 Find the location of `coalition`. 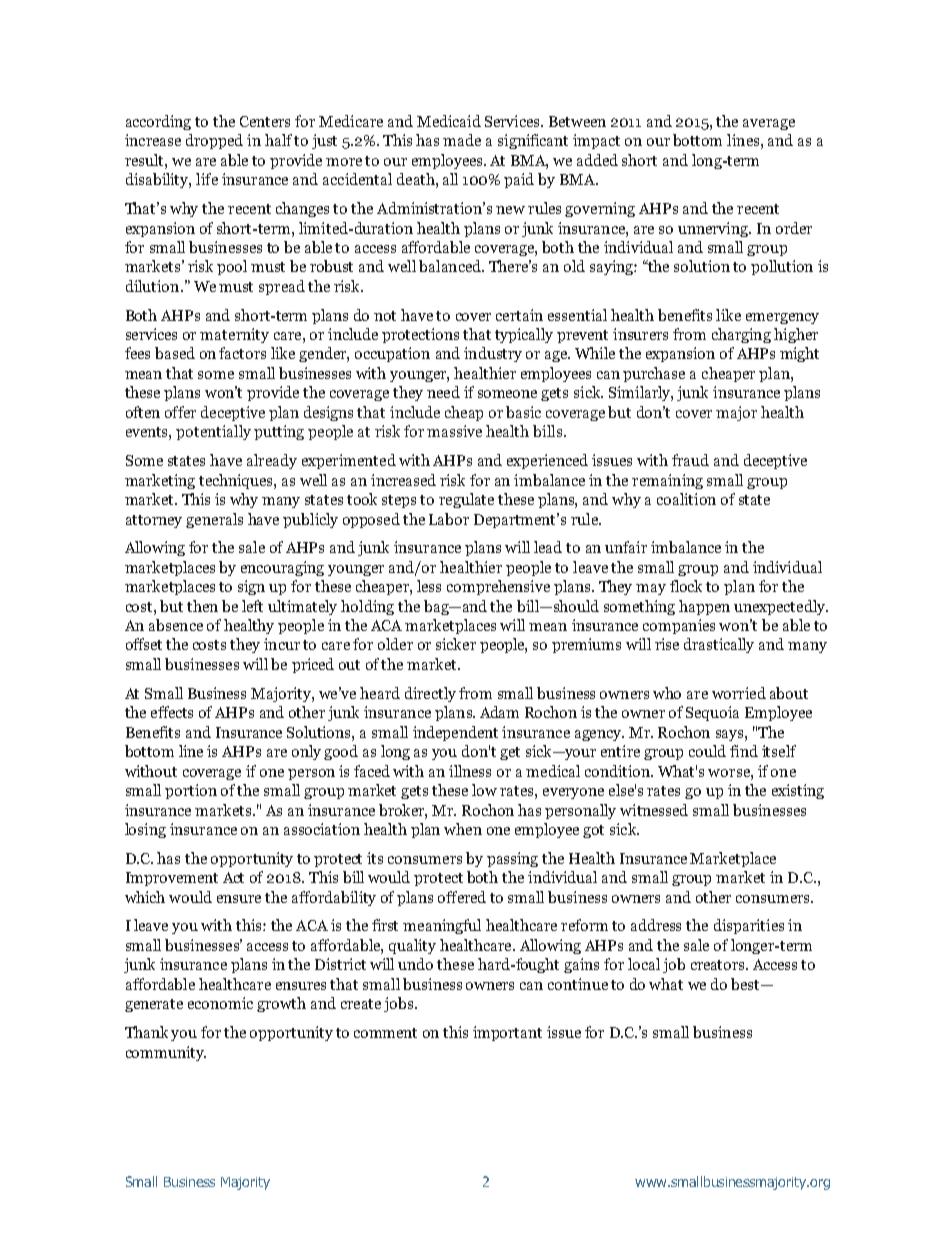

coalition is located at coordinates (686, 499).
